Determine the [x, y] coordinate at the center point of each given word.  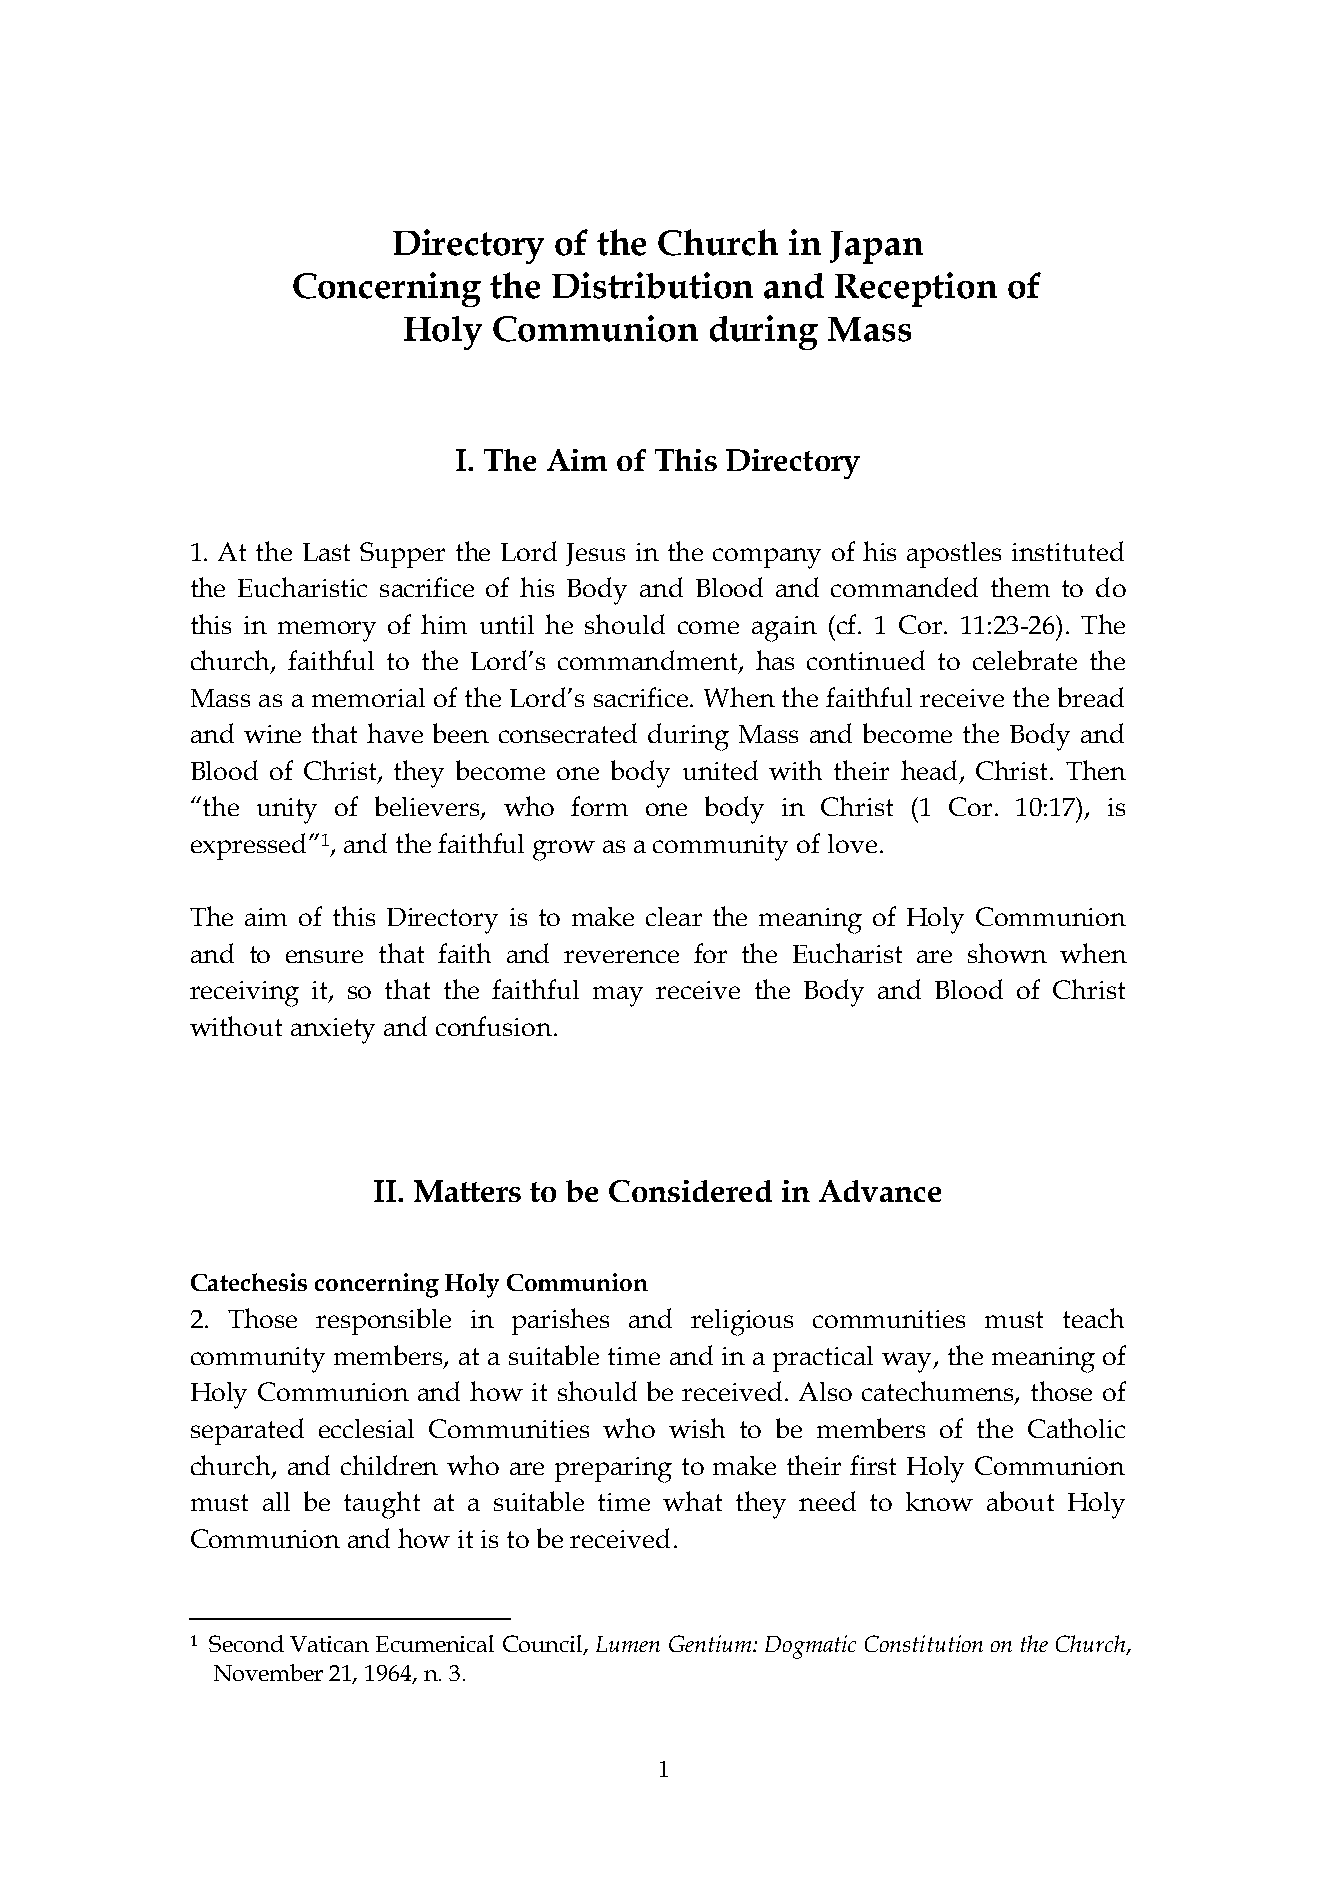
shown [1007, 953]
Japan [876, 247]
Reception [916, 289]
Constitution [924, 1643]
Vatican [329, 1644]
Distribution [652, 285]
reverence [621, 956]
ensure [324, 956]
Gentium [711, 1643]
